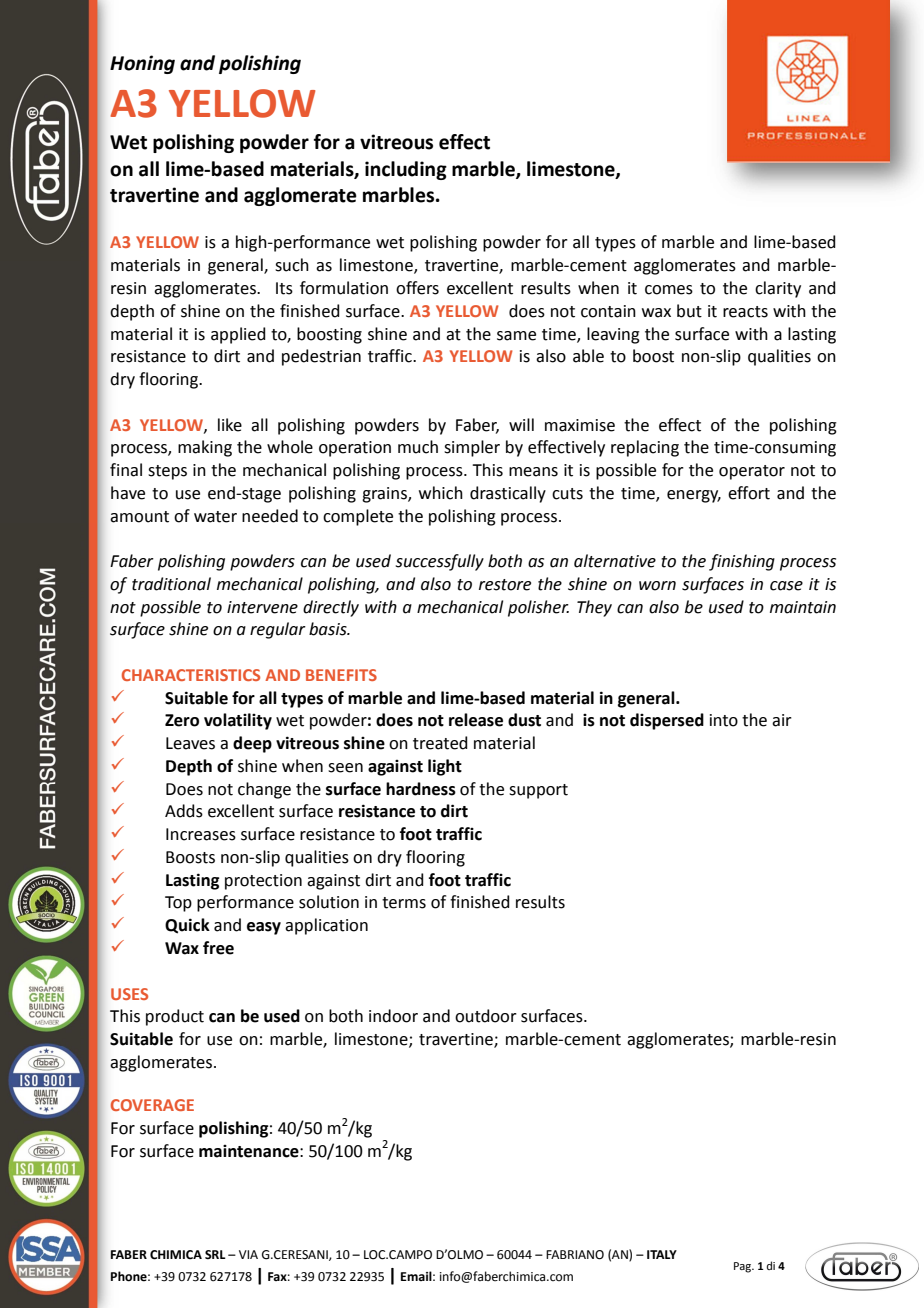  What do you see at coordinates (745, 312) in the image?
I see `reacts` at bounding box center [745, 312].
